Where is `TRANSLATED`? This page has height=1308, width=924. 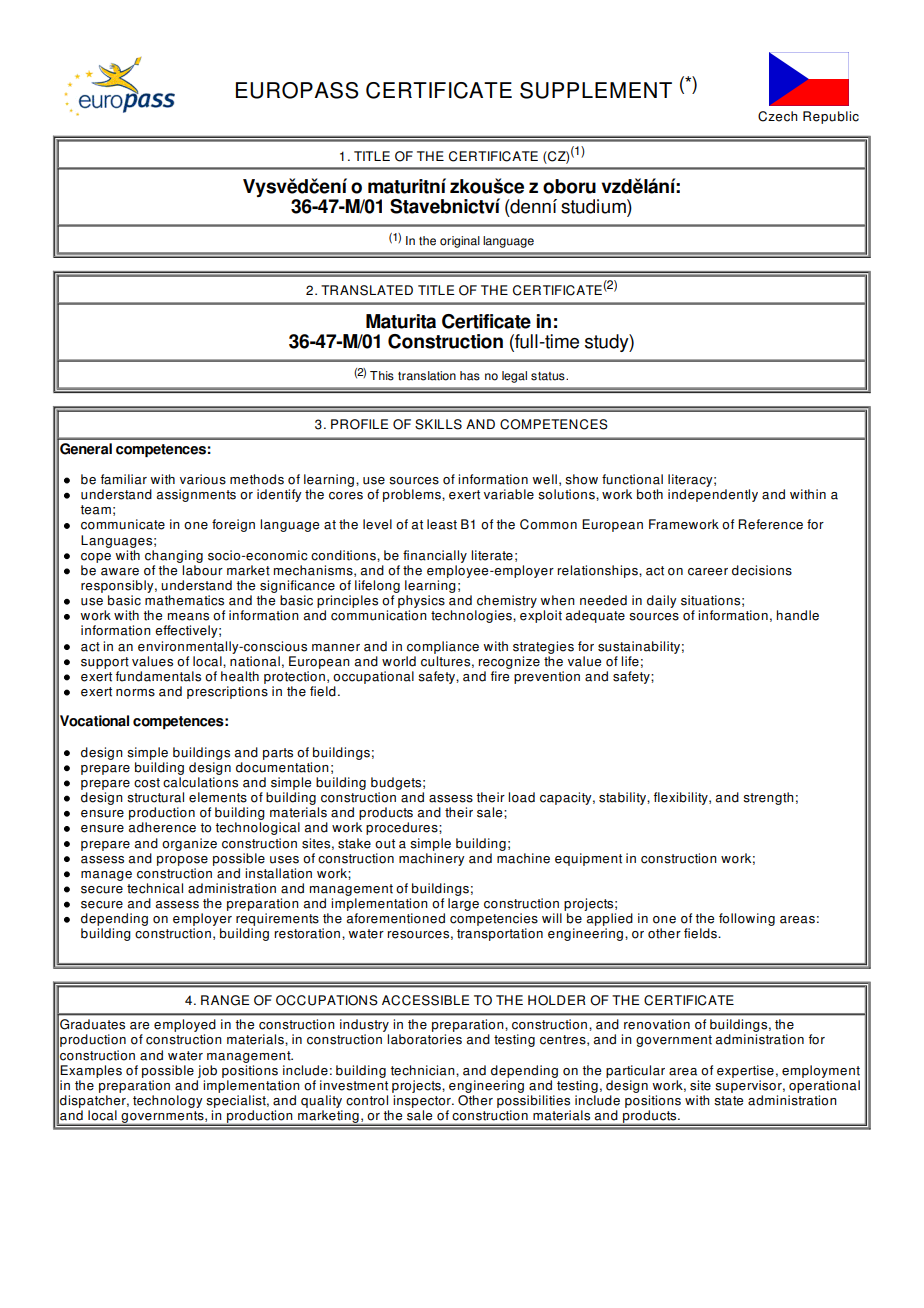 TRANSLATED is located at coordinates (367, 290).
